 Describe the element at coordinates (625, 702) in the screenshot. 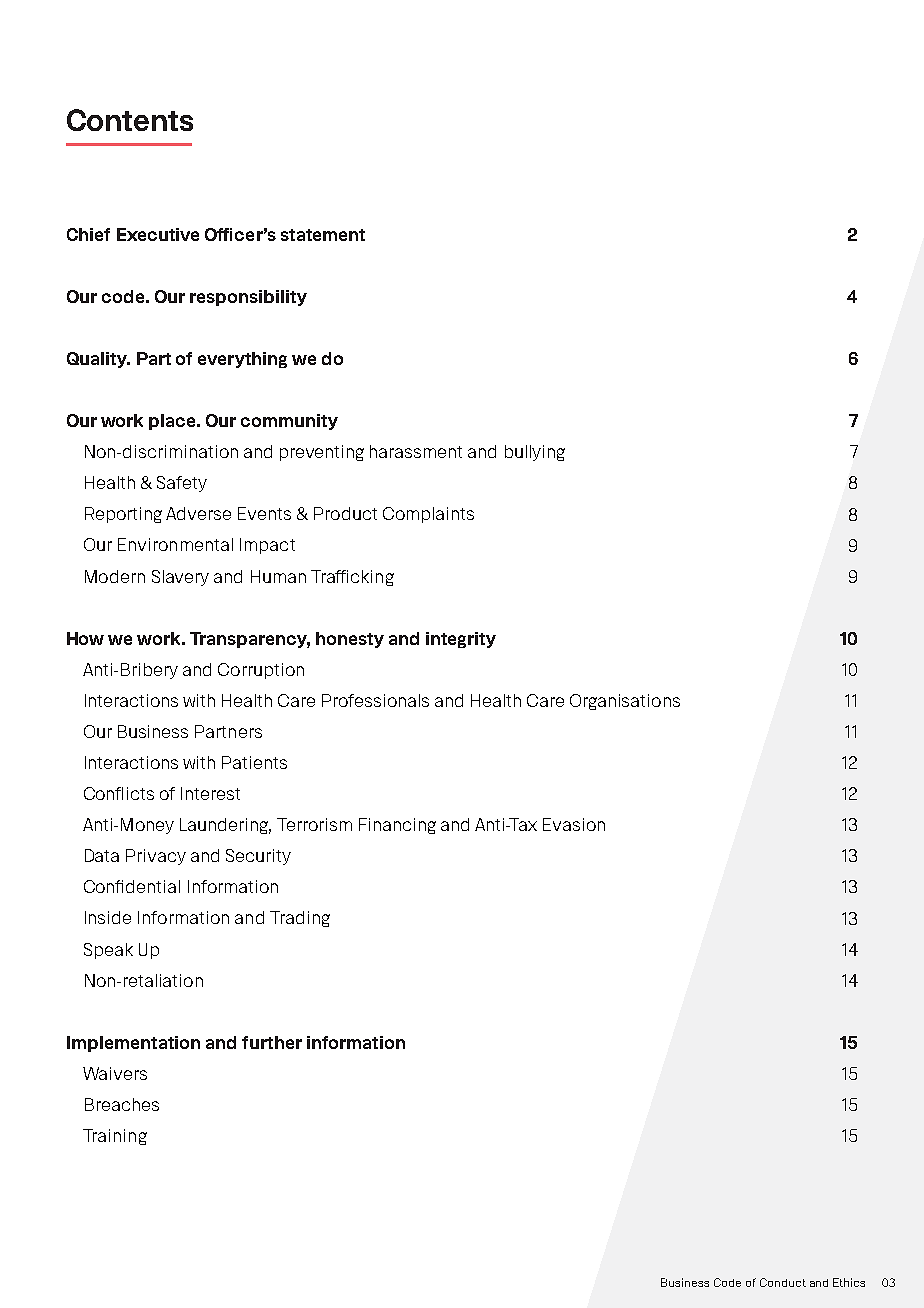

I see `Organisations` at that location.
